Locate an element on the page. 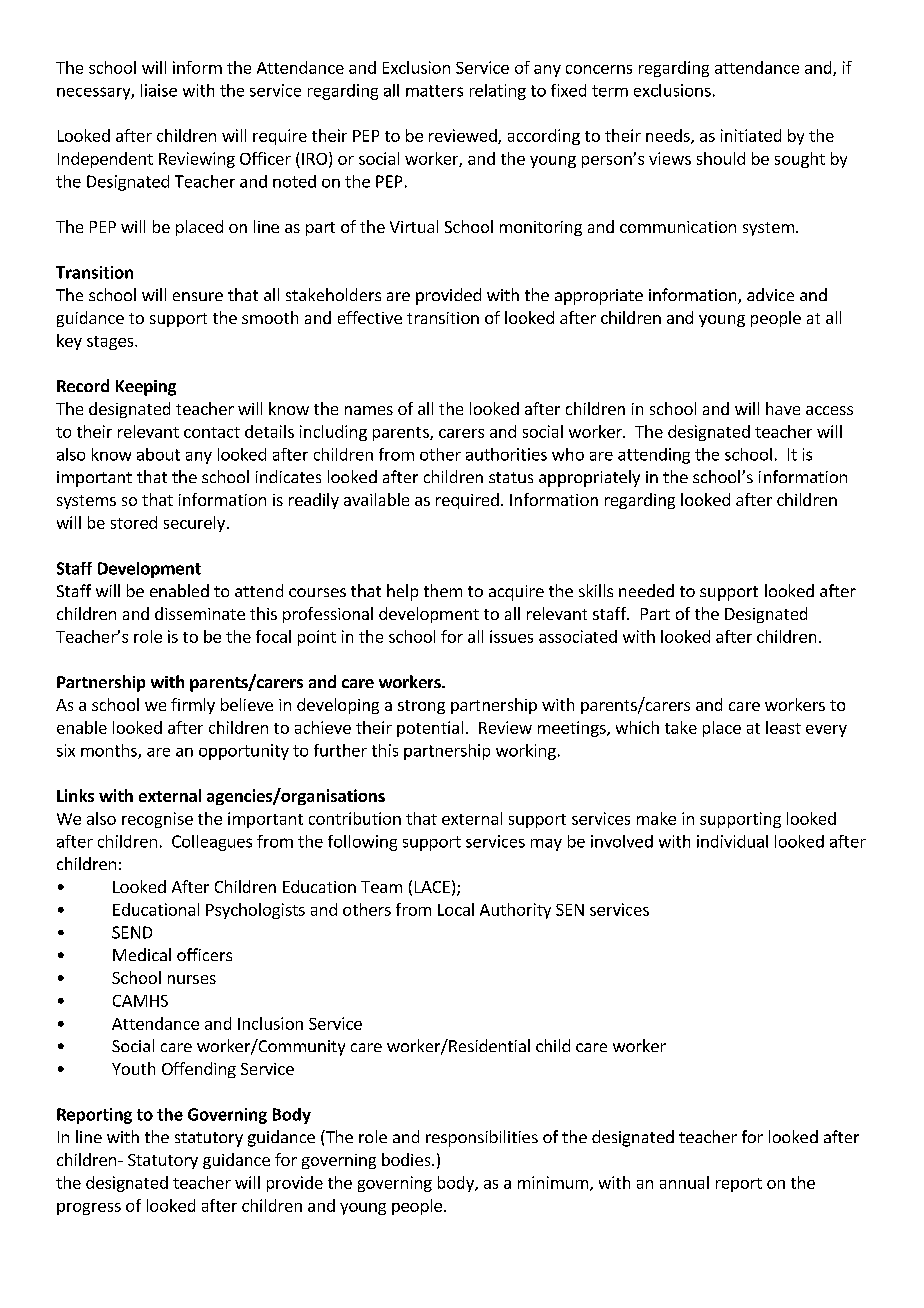 The height and width of the document is (1308, 924). individual is located at coordinates (732, 841).
